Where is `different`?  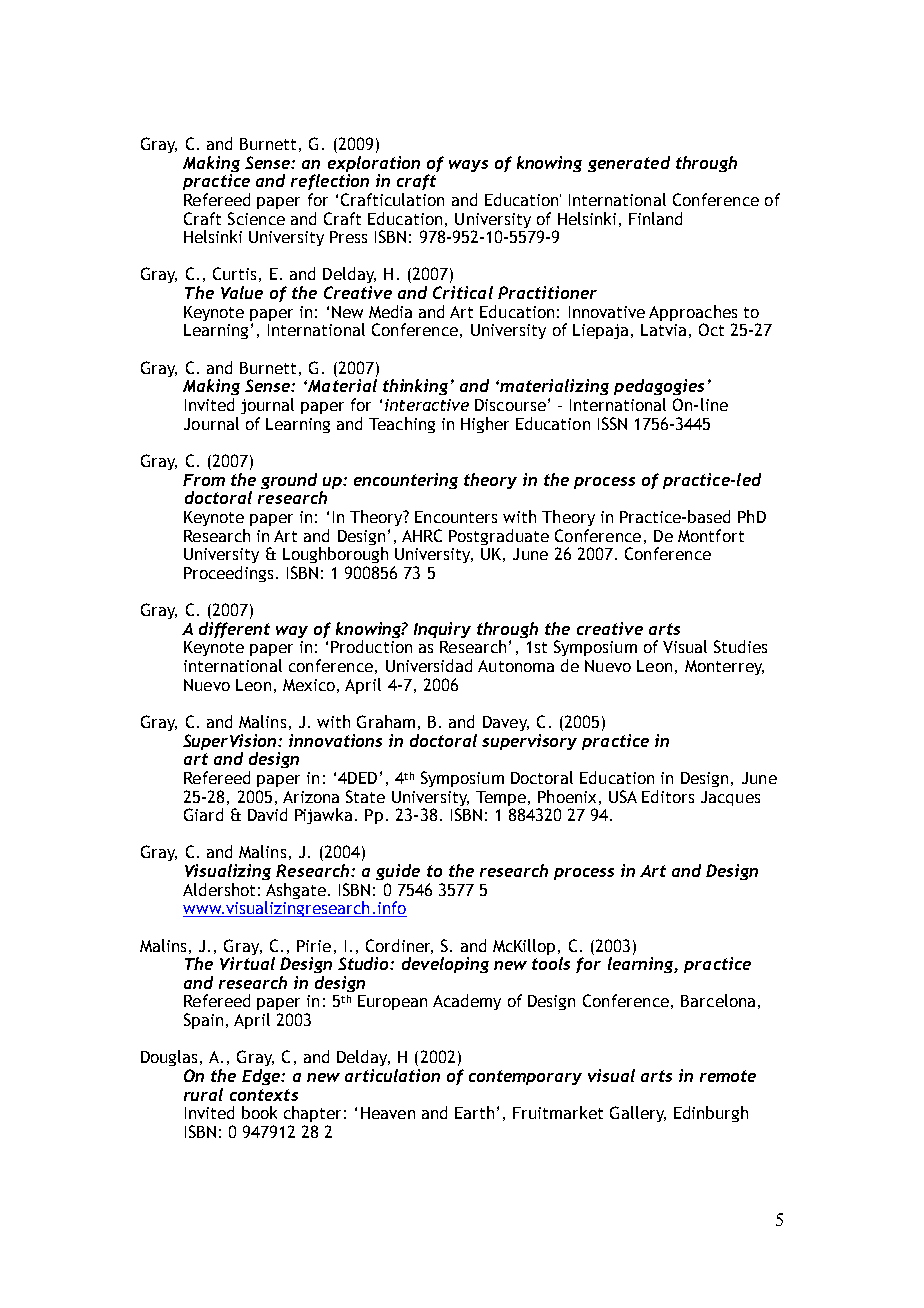 different is located at coordinates (234, 630).
